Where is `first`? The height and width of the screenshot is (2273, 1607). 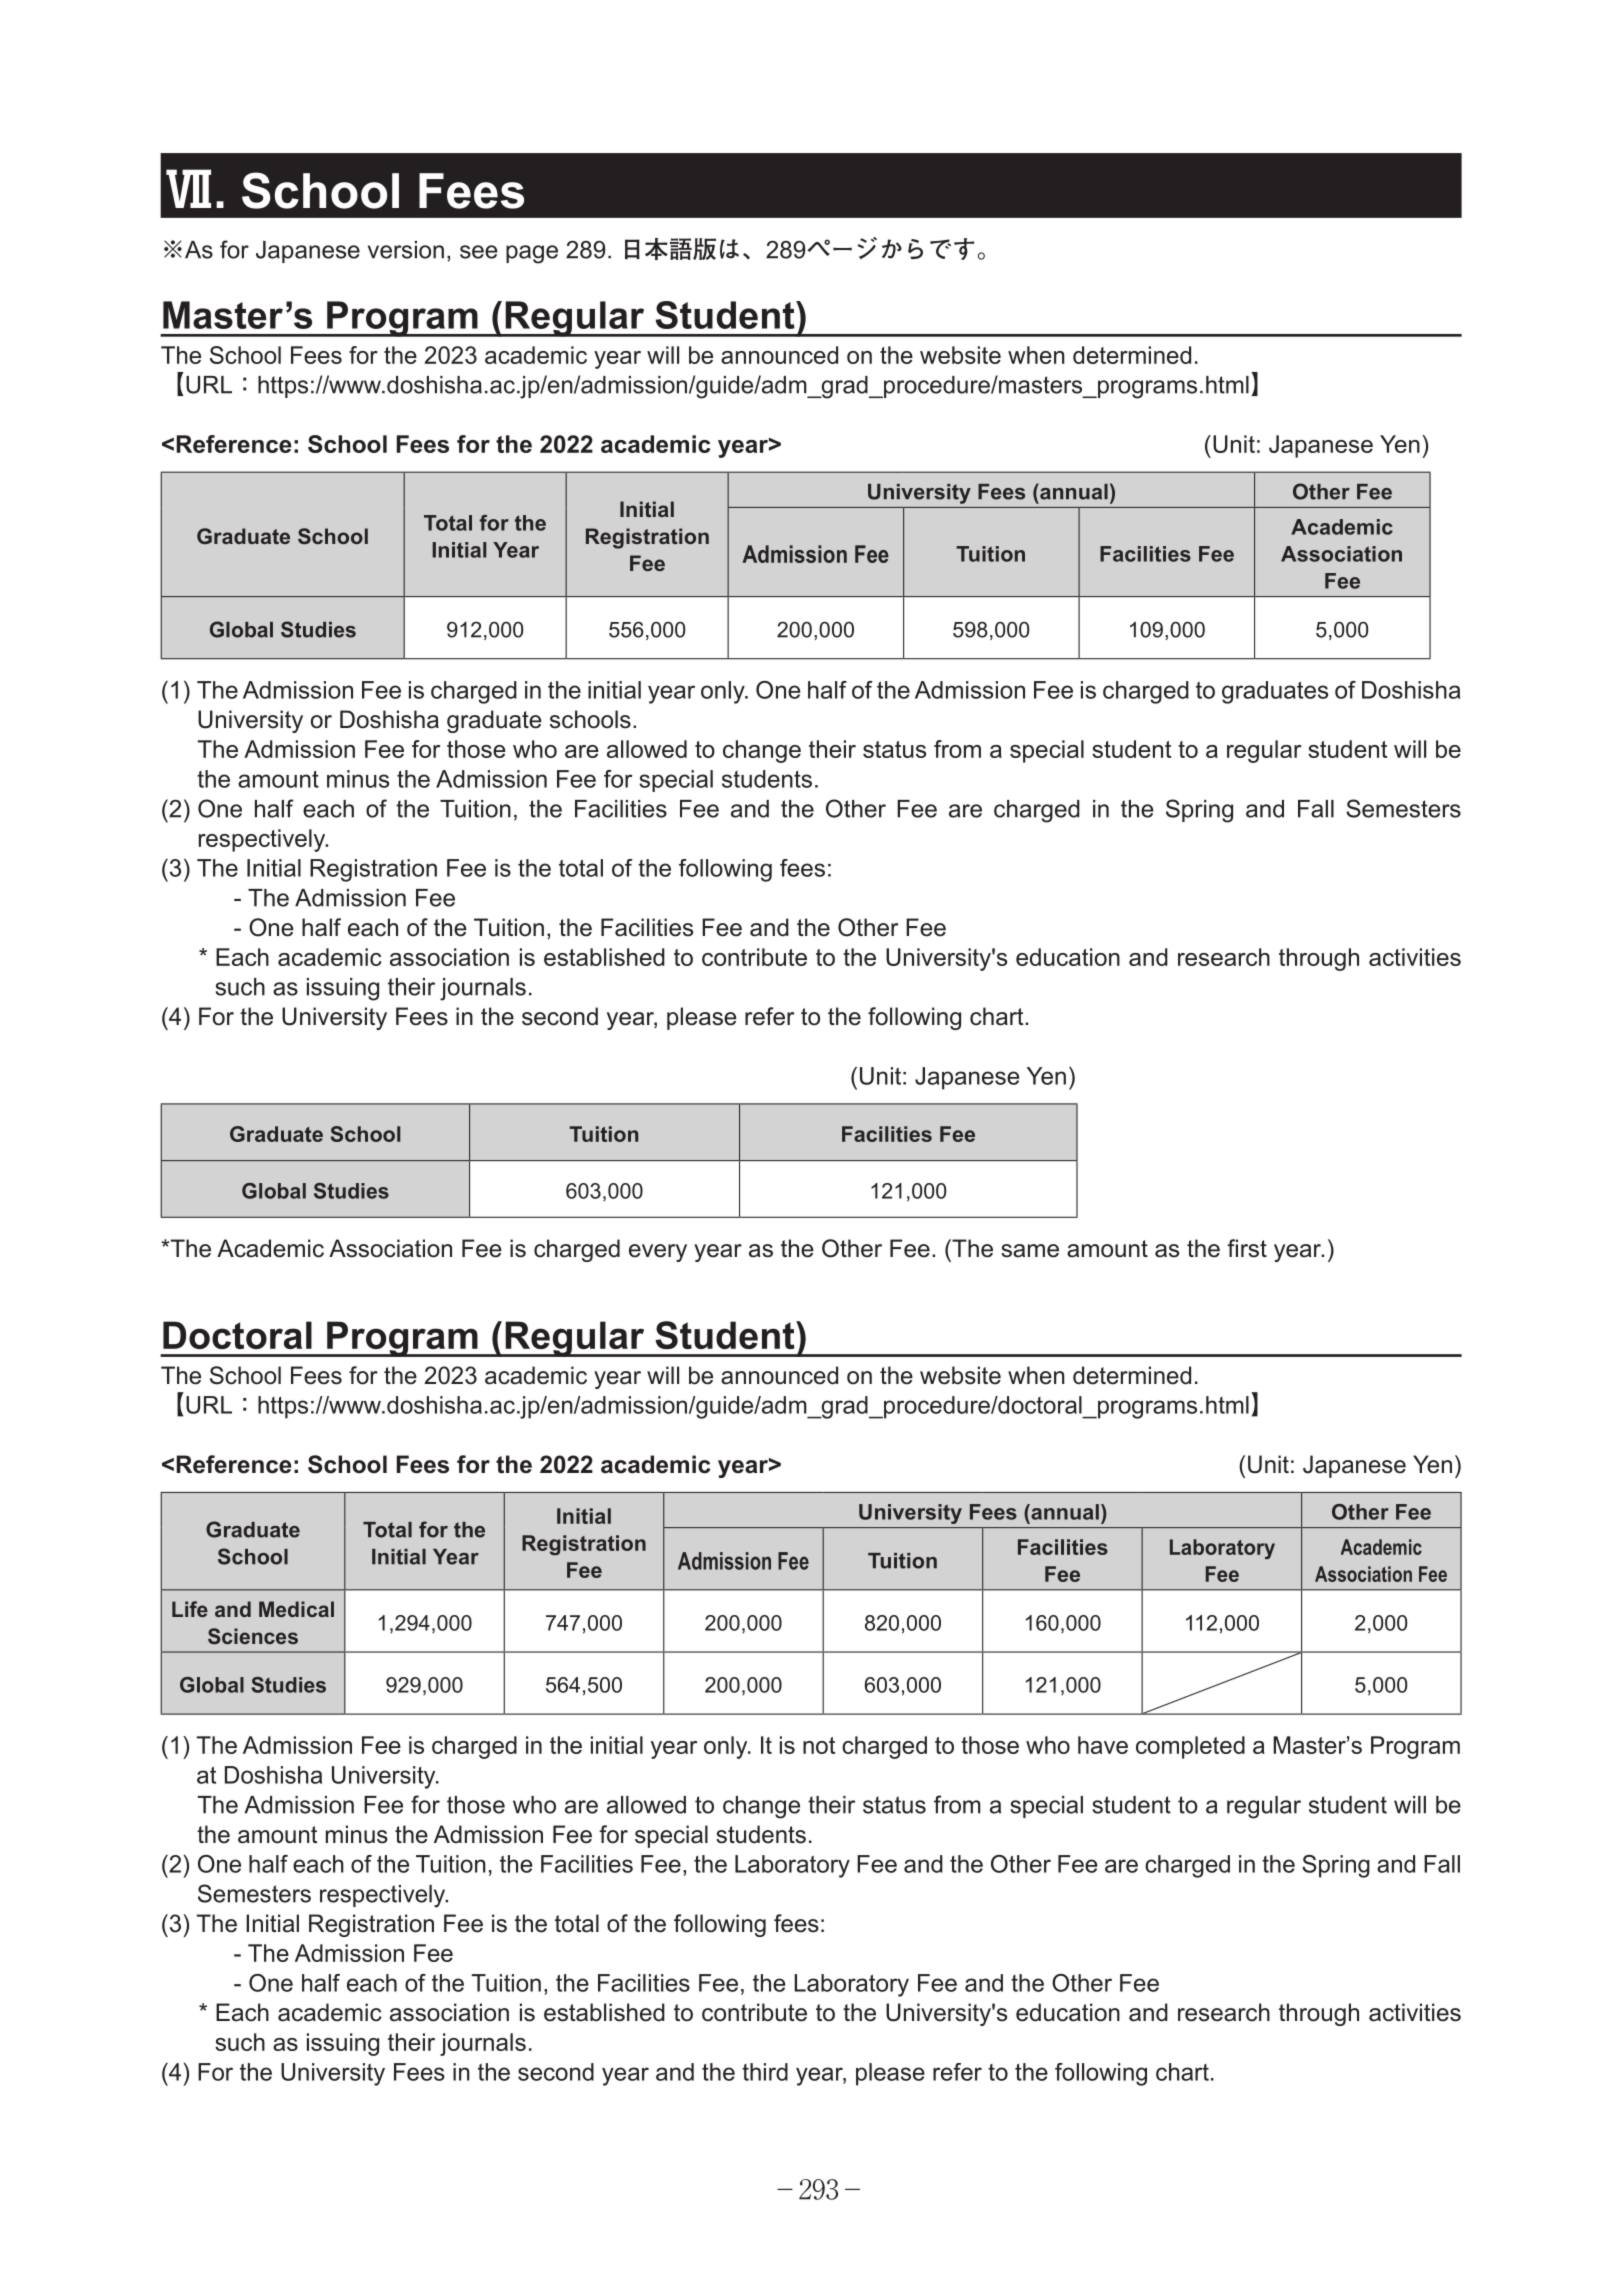 first is located at coordinates (1247, 1248).
